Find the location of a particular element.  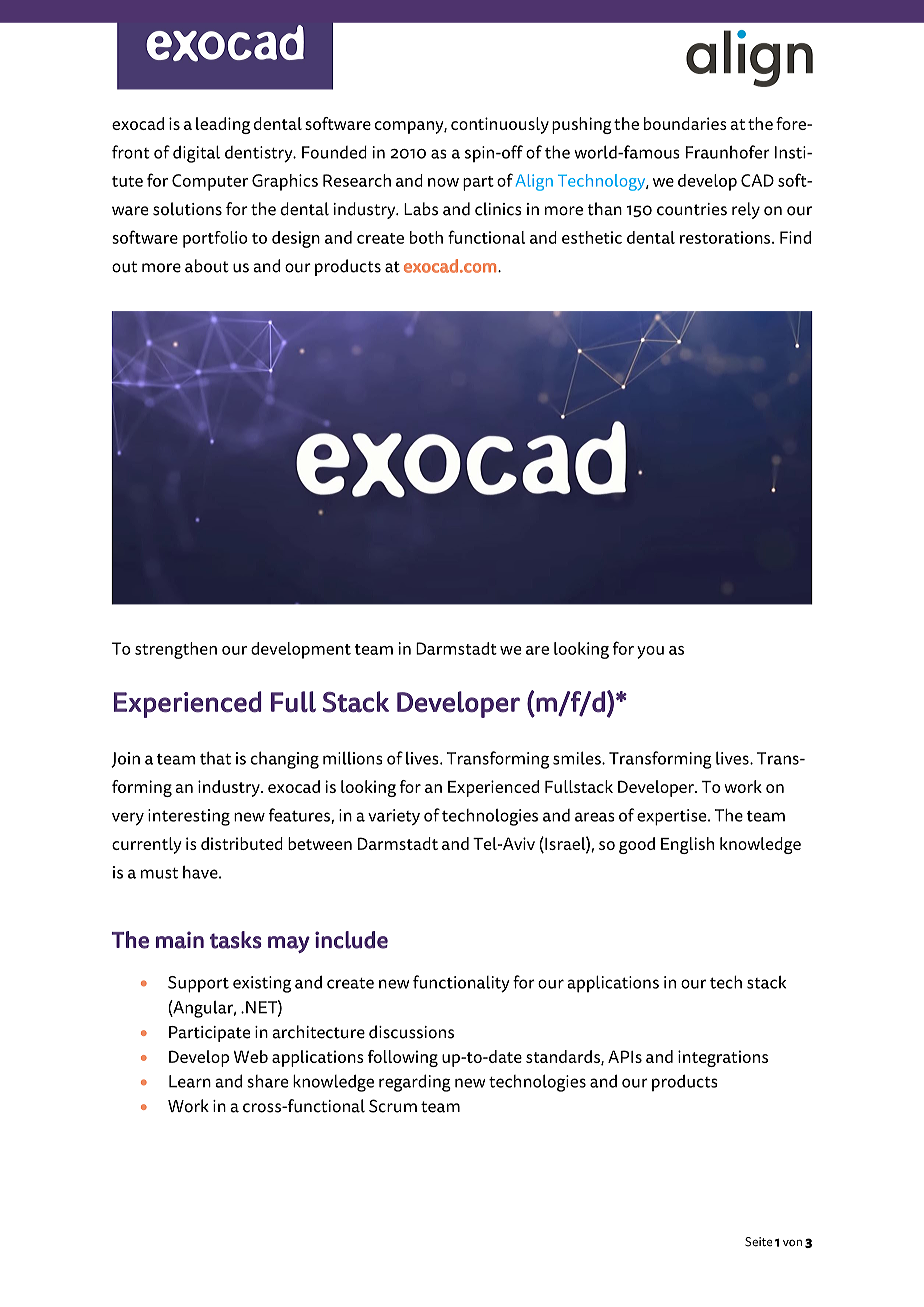

about is located at coordinates (206, 266).
